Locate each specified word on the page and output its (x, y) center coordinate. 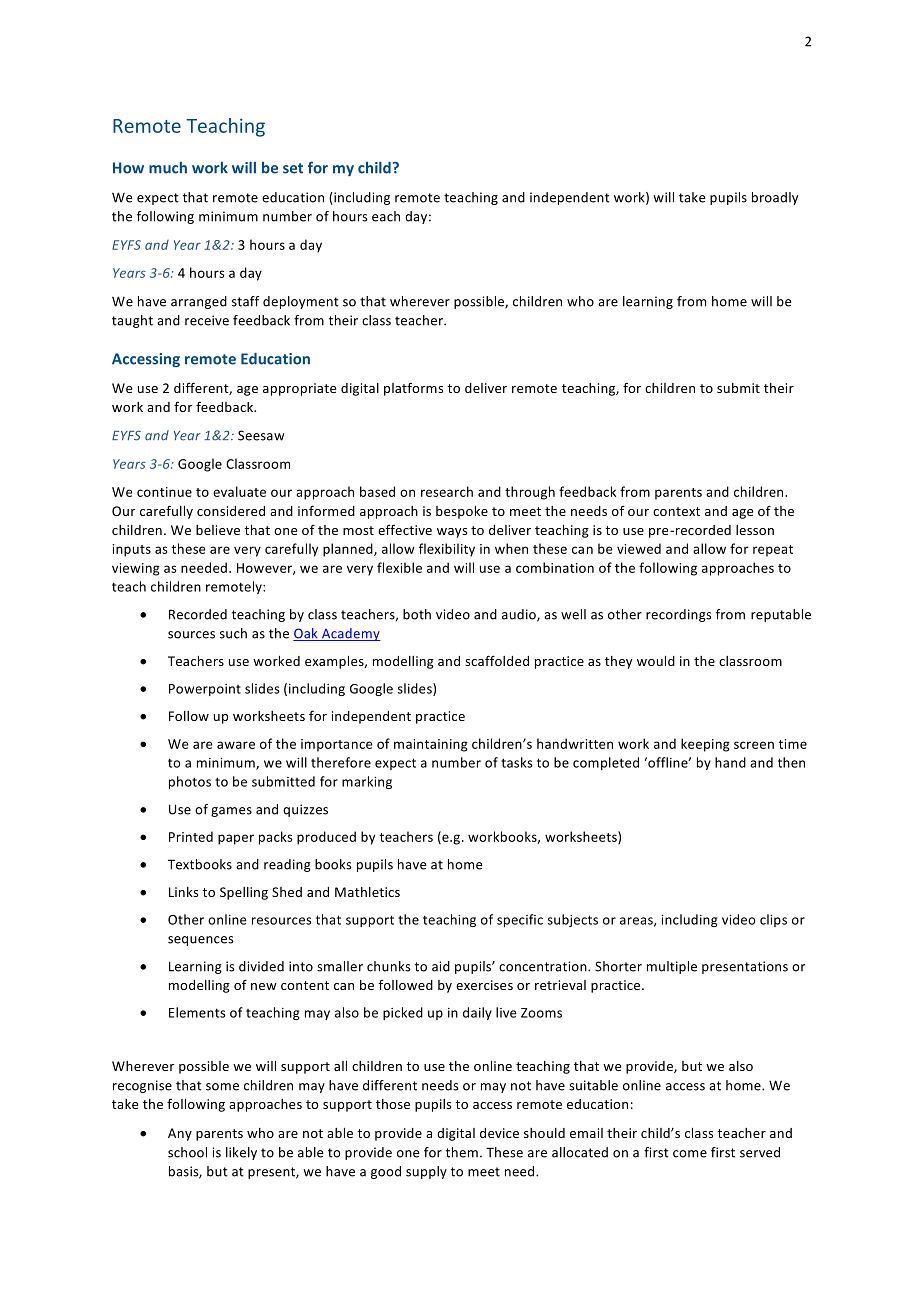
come (690, 1154)
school (187, 1152)
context (676, 511)
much (168, 167)
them (462, 1152)
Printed (191, 836)
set (293, 168)
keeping (705, 745)
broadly (775, 198)
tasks (517, 762)
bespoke (462, 512)
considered (231, 511)
